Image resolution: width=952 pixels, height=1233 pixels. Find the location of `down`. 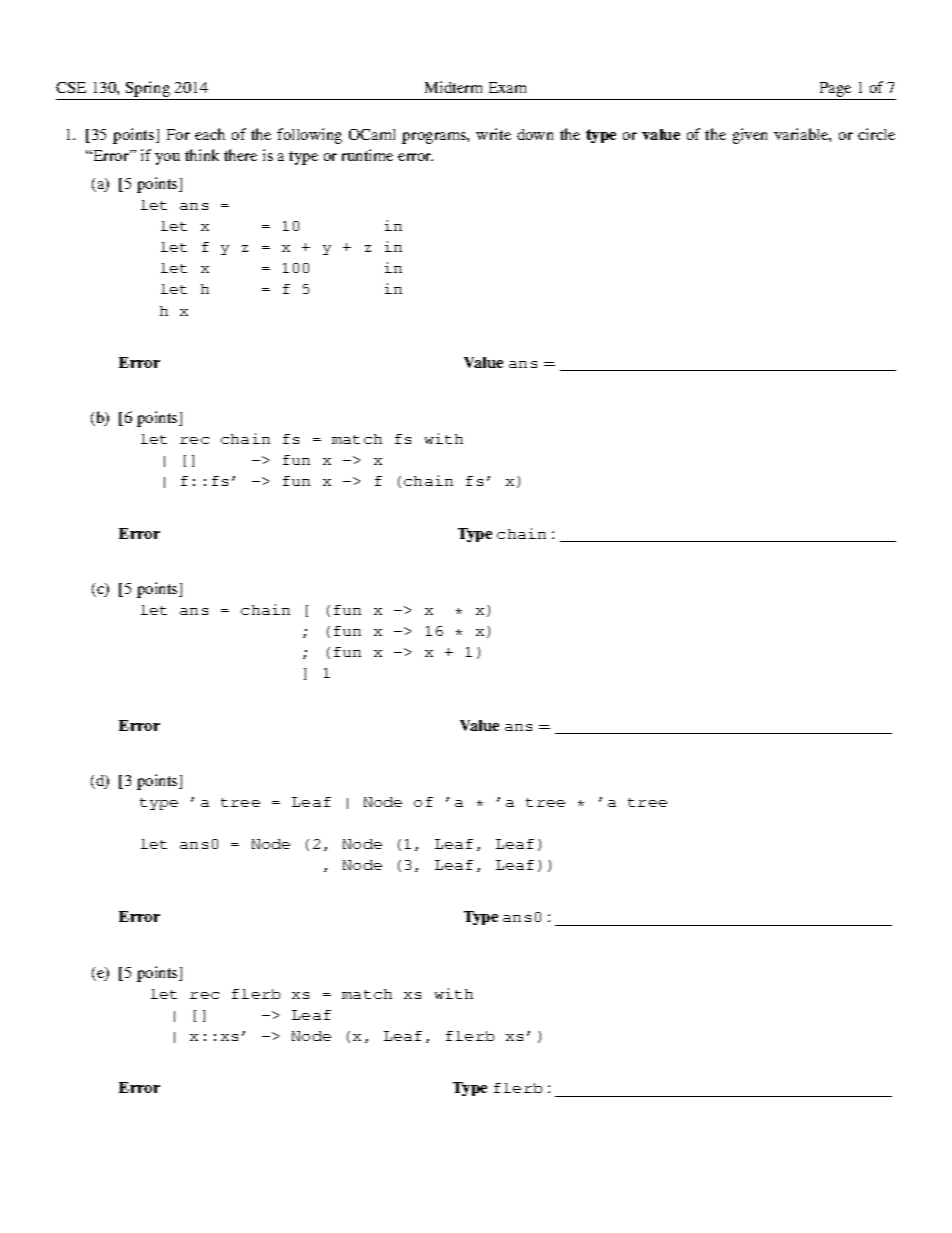

down is located at coordinates (535, 134).
